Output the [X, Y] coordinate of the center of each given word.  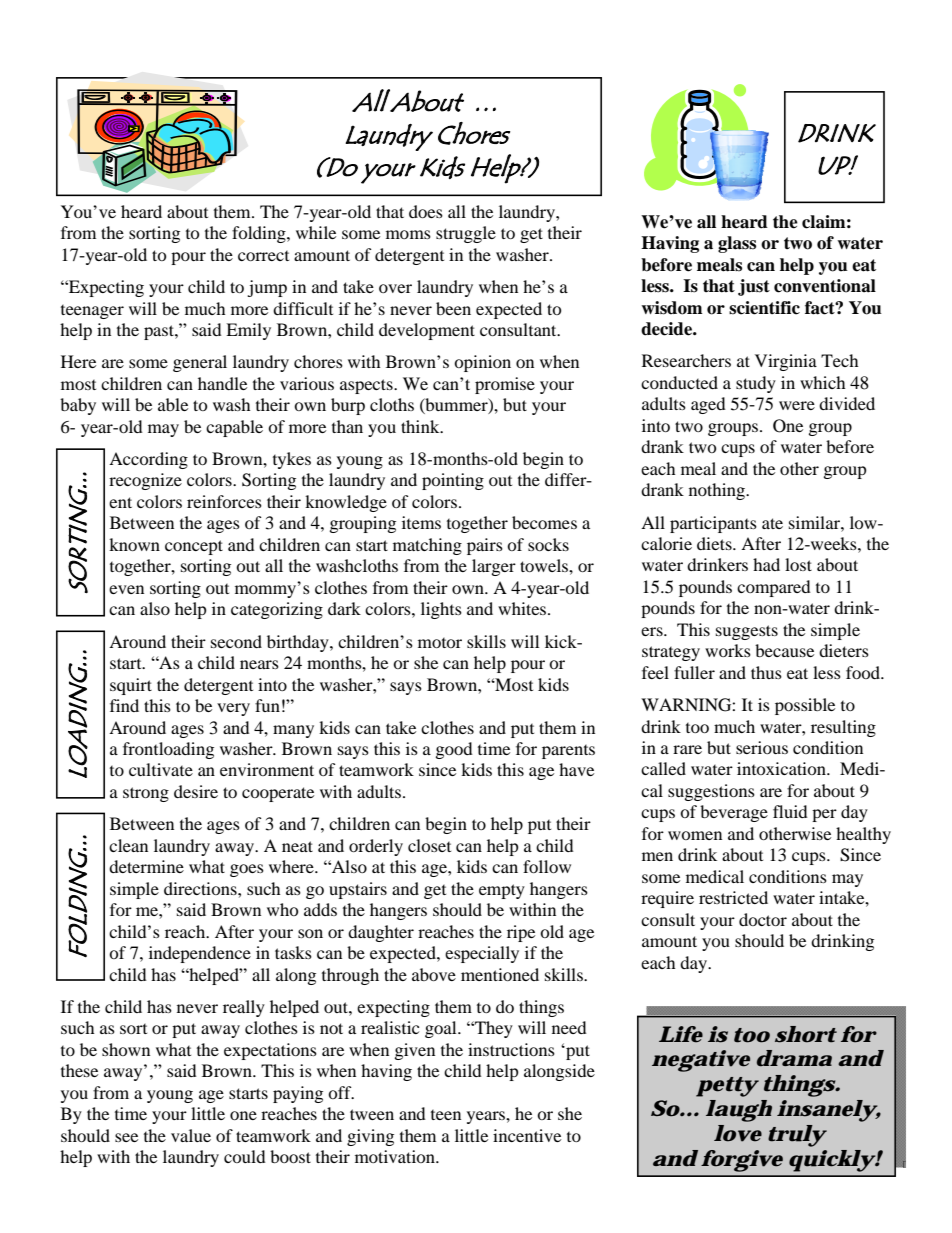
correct [263, 256]
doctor [763, 919]
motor [440, 643]
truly [796, 1136]
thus [766, 672]
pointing [453, 481]
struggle [466, 234]
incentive [527, 1135]
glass [737, 244]
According [148, 460]
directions [201, 888]
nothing [718, 491]
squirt [131, 686]
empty [502, 891]
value [191, 1135]
